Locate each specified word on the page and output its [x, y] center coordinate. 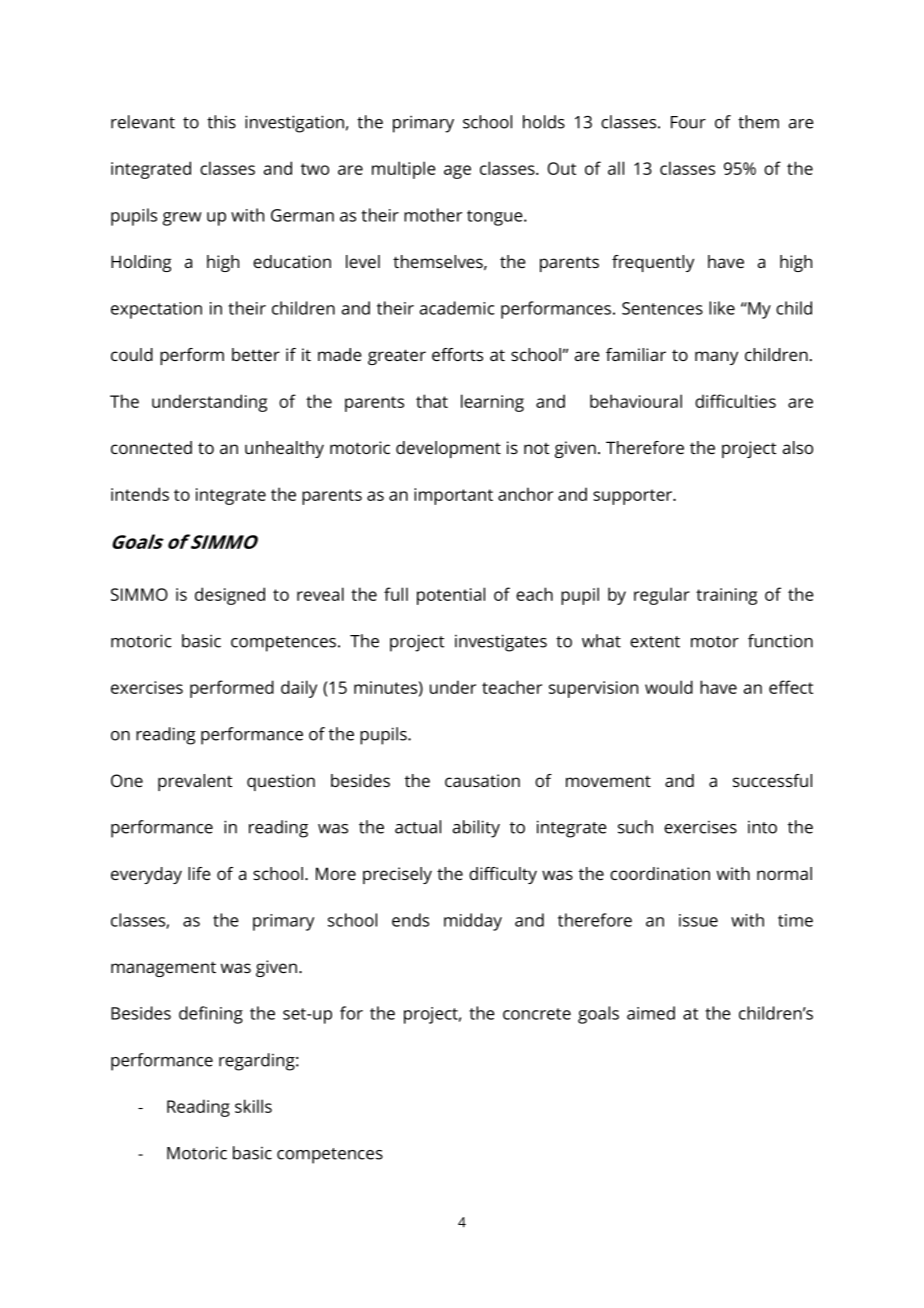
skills [253, 1106]
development [448, 449]
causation [482, 780]
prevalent [195, 782]
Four [688, 122]
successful [772, 780]
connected [151, 447]
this [221, 122]
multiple [404, 170]
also [797, 447]
